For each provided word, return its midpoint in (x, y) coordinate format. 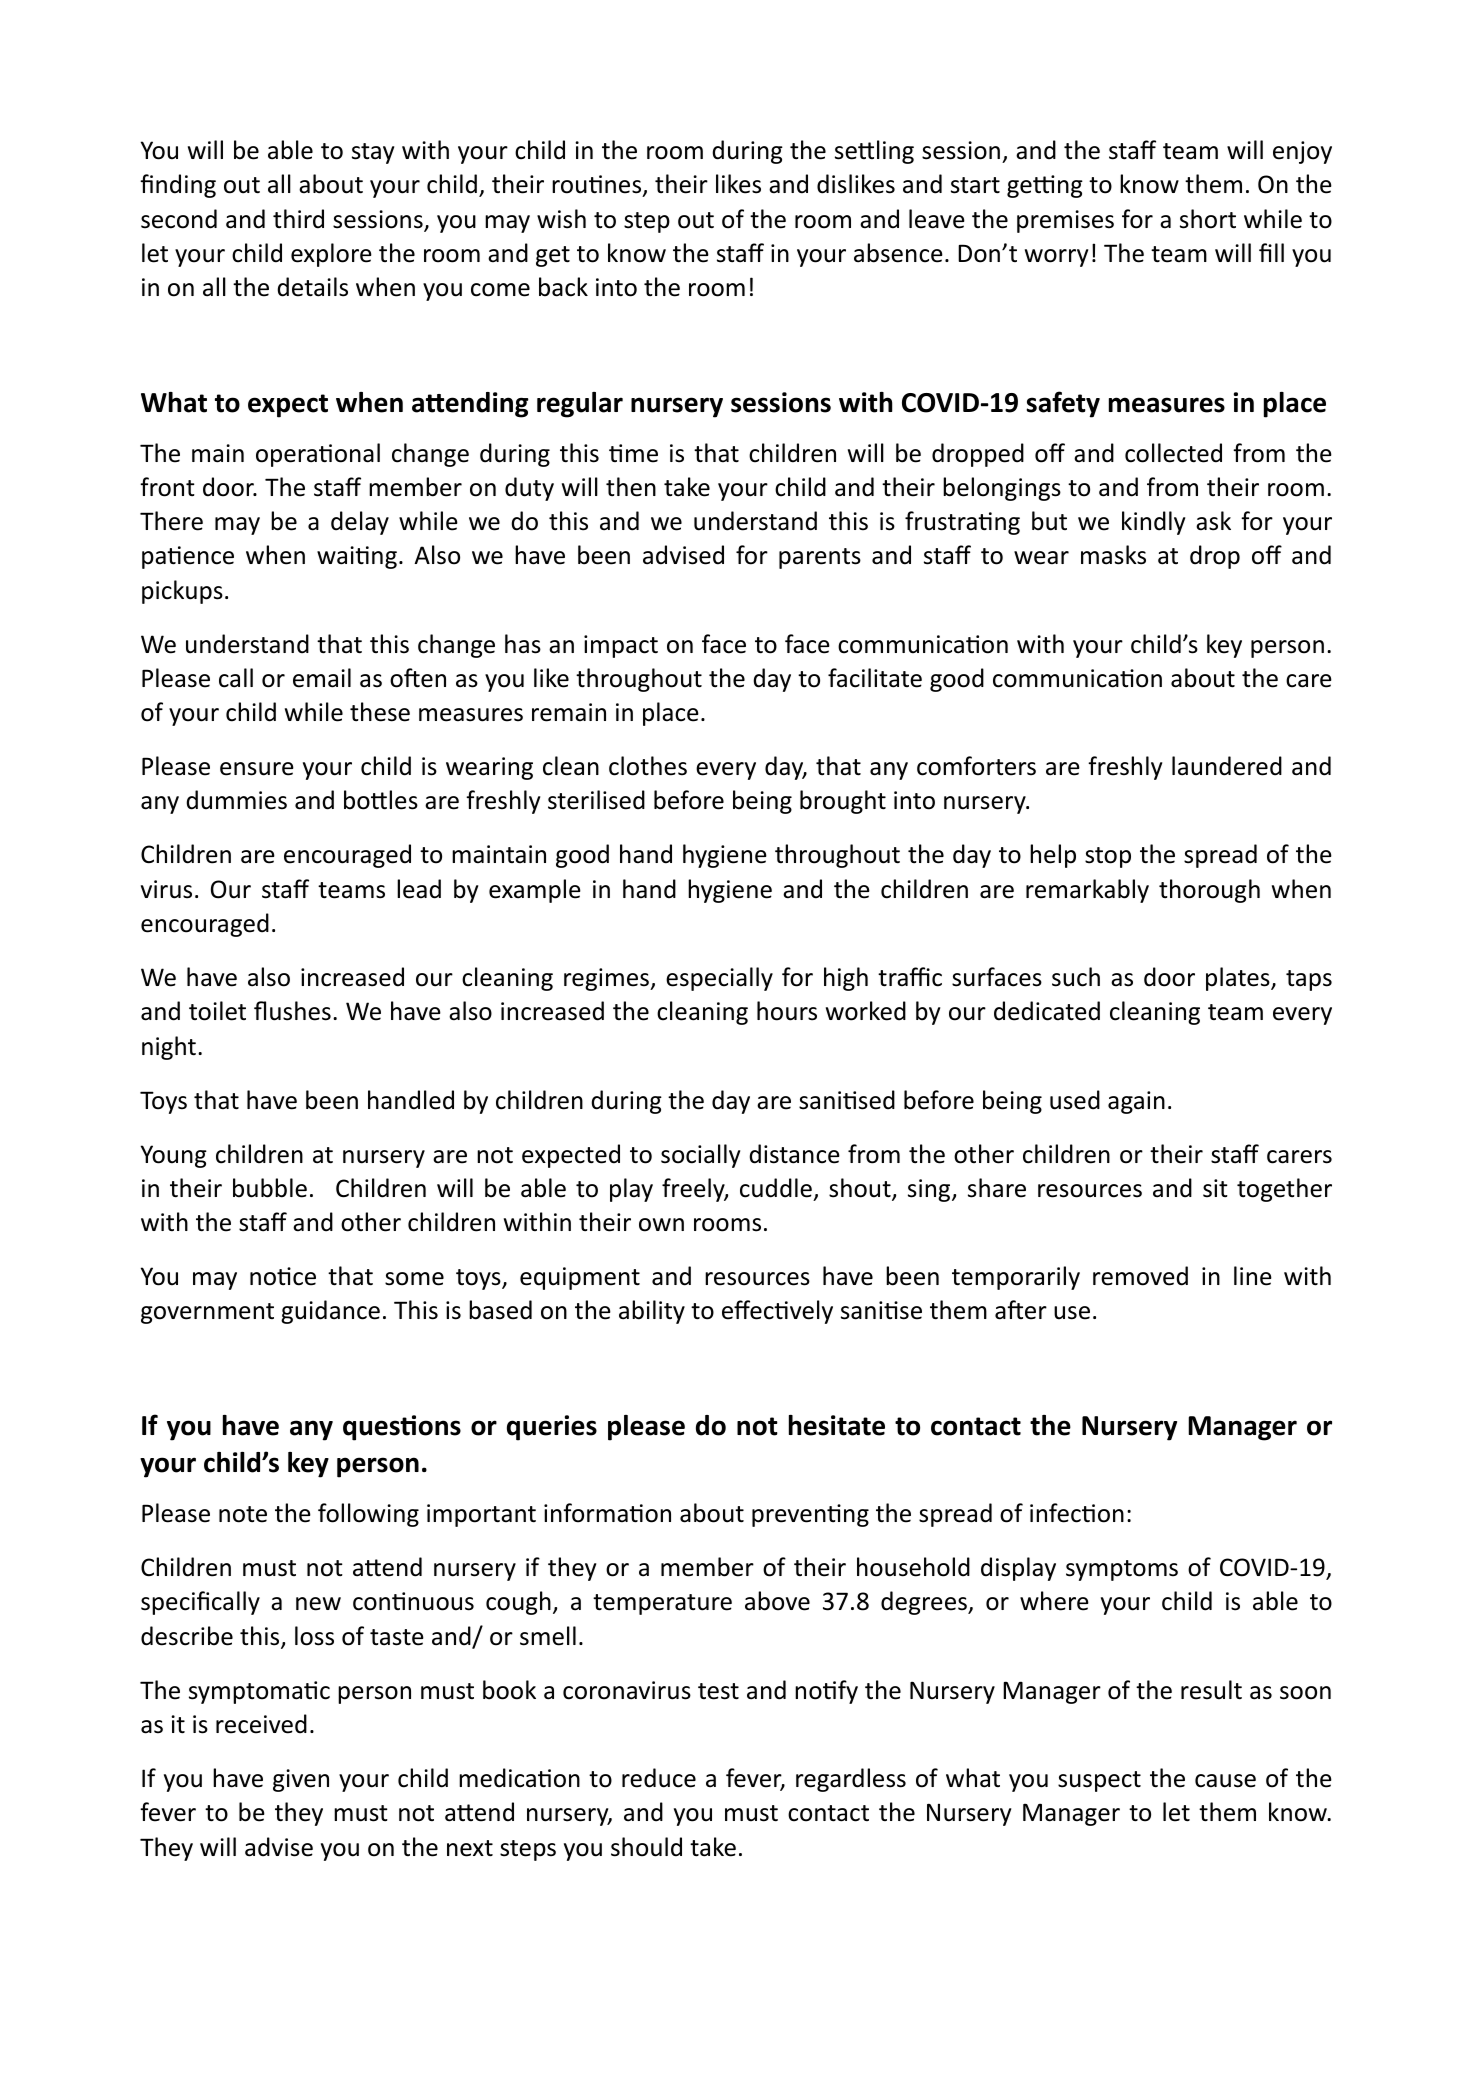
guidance (330, 1312)
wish (561, 219)
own (661, 1225)
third (298, 219)
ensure (257, 769)
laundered (1227, 766)
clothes (648, 766)
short (1208, 219)
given (301, 1780)
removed (1140, 1276)
